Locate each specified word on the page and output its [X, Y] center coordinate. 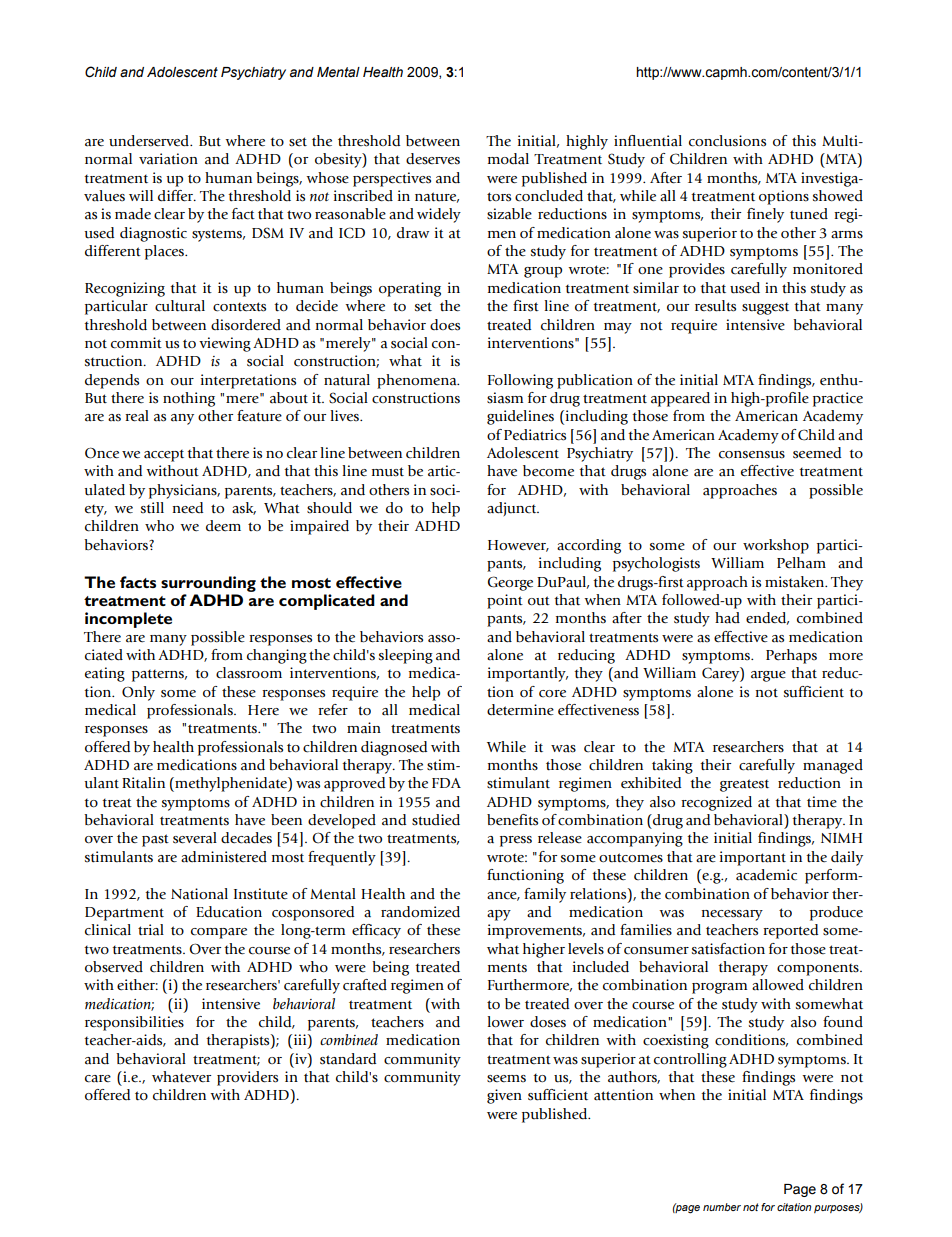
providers [247, 1078]
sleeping [406, 656]
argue [768, 676]
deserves [433, 159]
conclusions [727, 141]
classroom [249, 673]
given [504, 1096]
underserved [150, 141]
